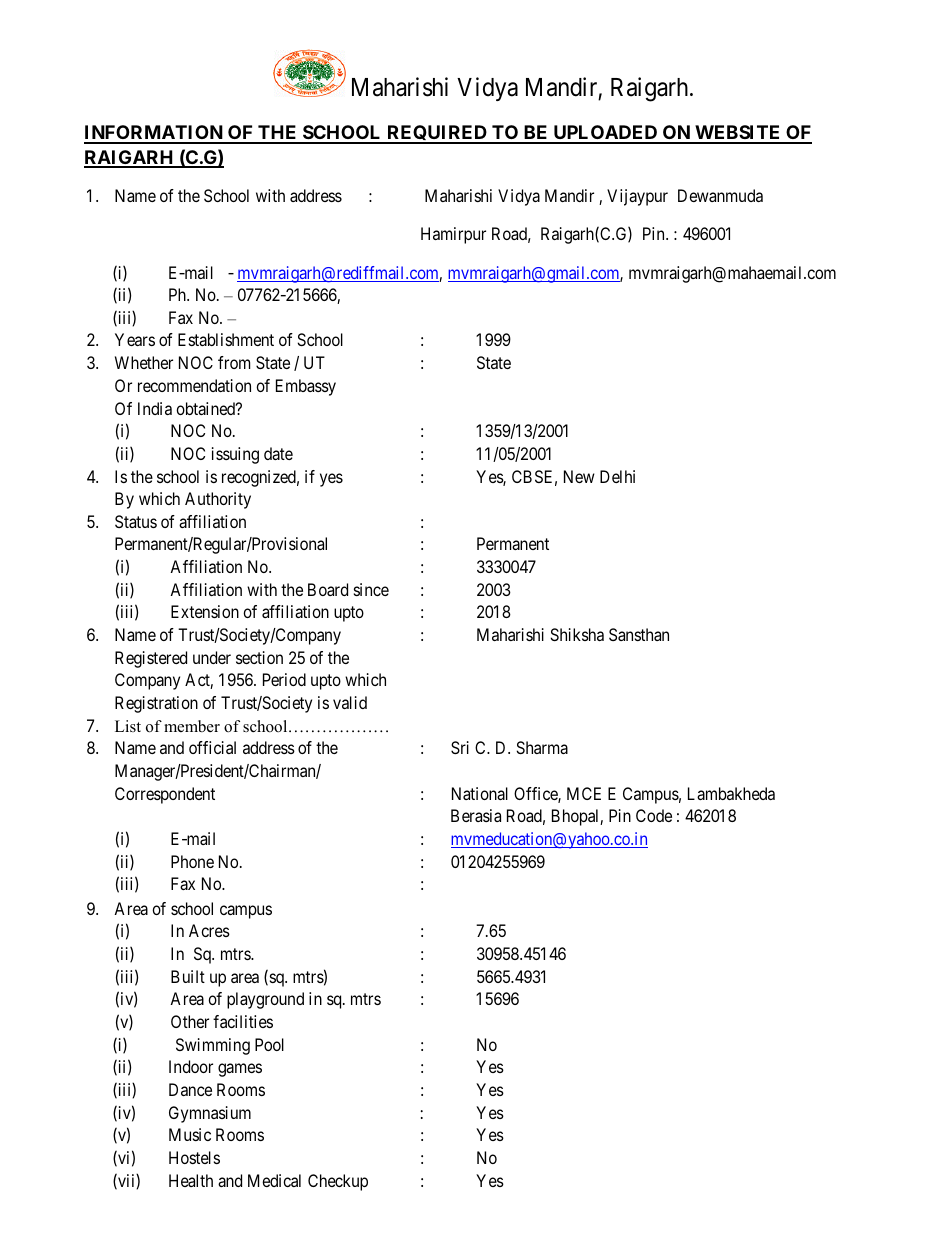 The image size is (952, 1233). What do you see at coordinates (306, 387) in the screenshot?
I see `Embassy` at bounding box center [306, 387].
